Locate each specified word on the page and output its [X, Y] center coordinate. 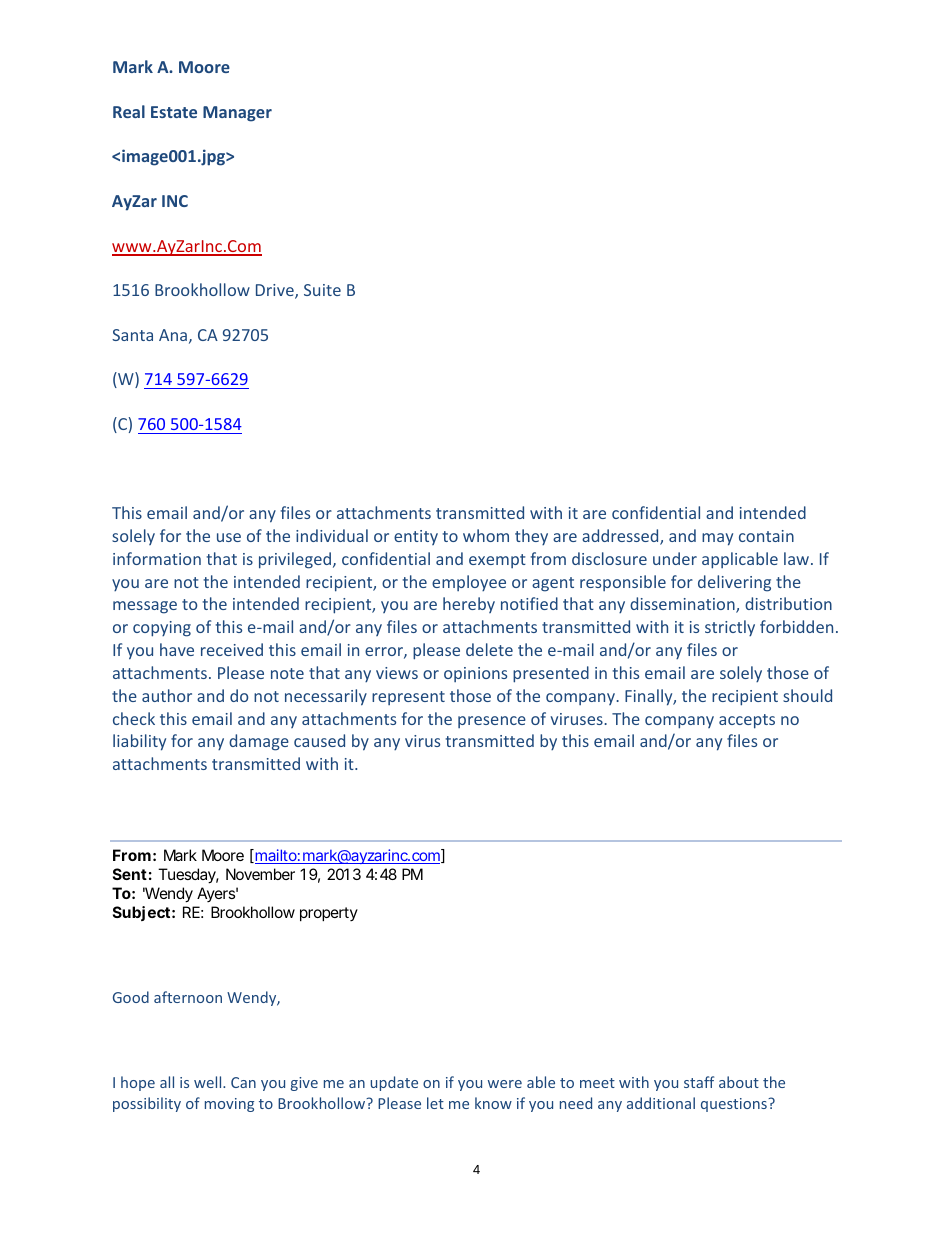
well [209, 1082]
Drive [276, 291]
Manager [237, 114]
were [505, 1084]
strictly [730, 628]
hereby [469, 605]
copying [162, 629]
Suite [322, 290]
